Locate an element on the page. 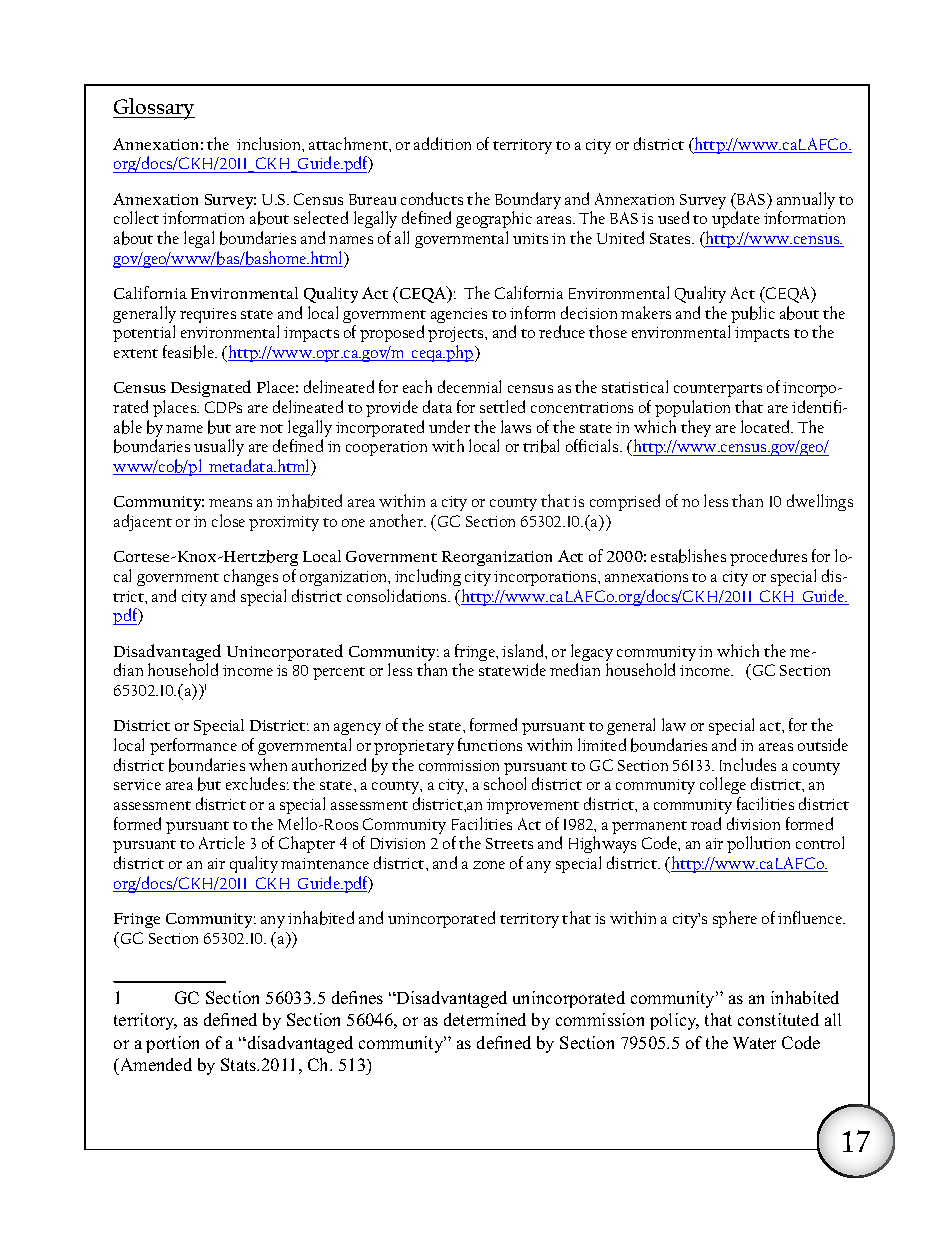 The width and height of the document is (952, 1233). annually is located at coordinates (806, 202).
